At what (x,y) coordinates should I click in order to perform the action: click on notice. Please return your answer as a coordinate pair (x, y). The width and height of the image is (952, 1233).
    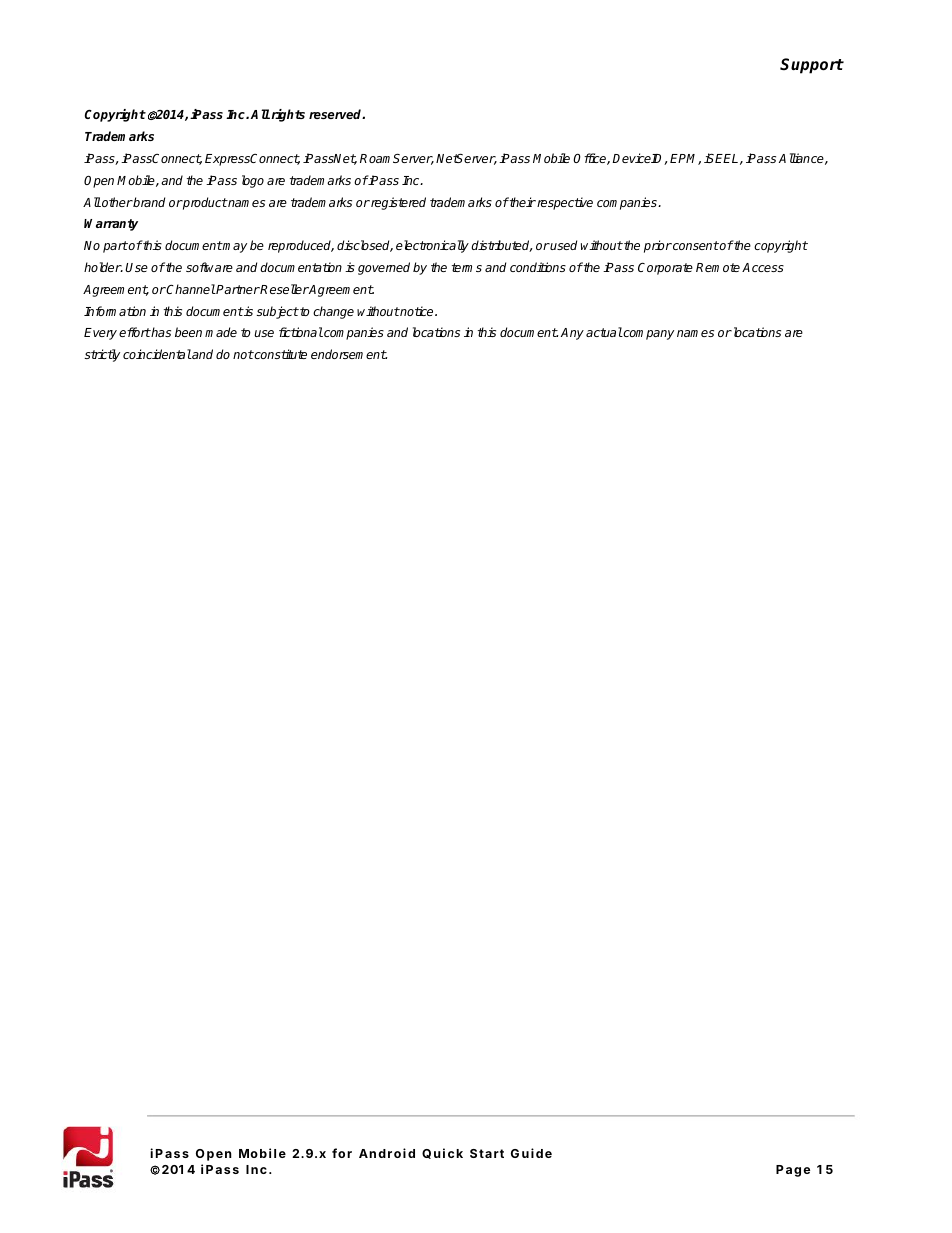
    Looking at the image, I should click on (417, 311).
